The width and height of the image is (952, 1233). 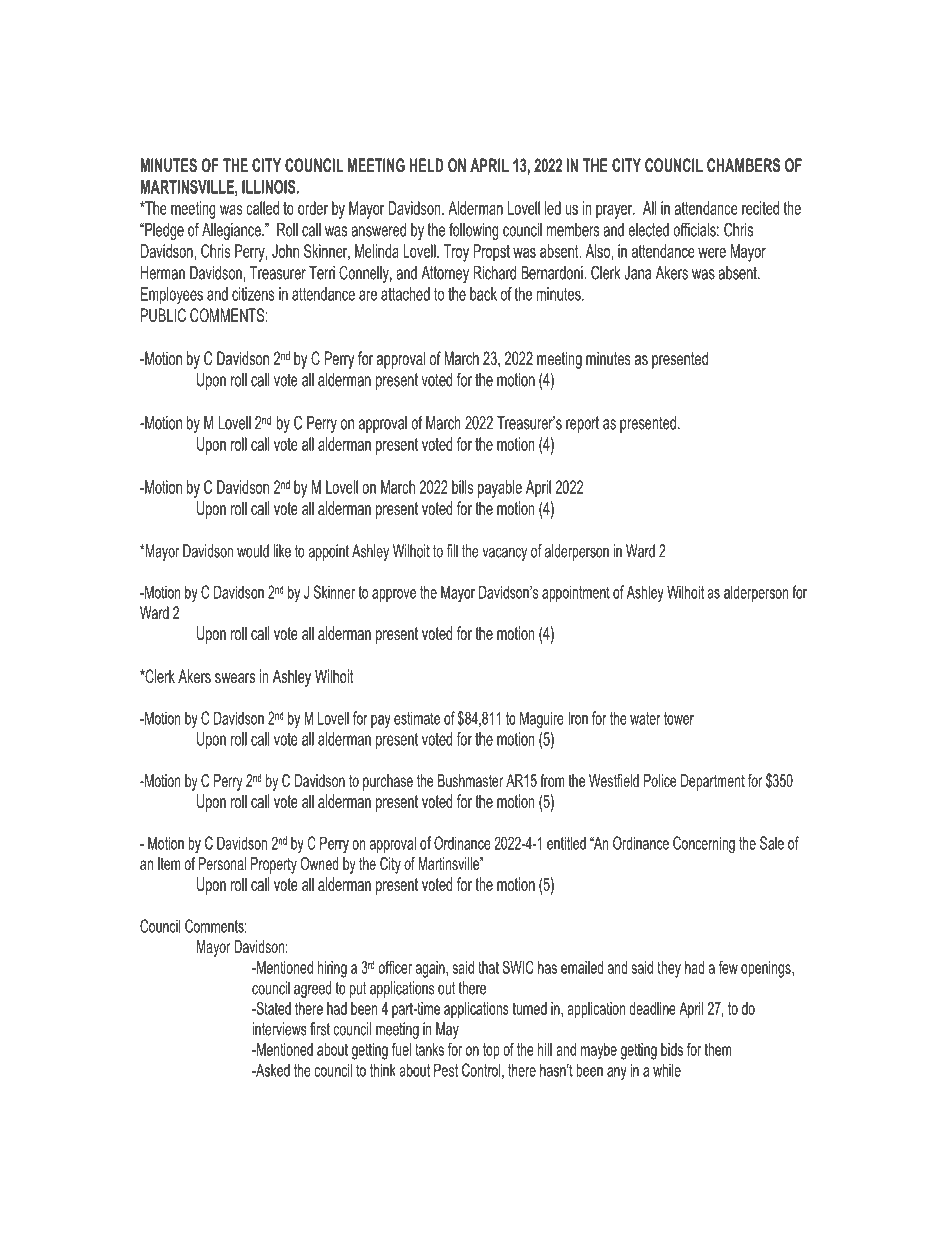 What do you see at coordinates (462, 487) in the image?
I see `bills` at bounding box center [462, 487].
